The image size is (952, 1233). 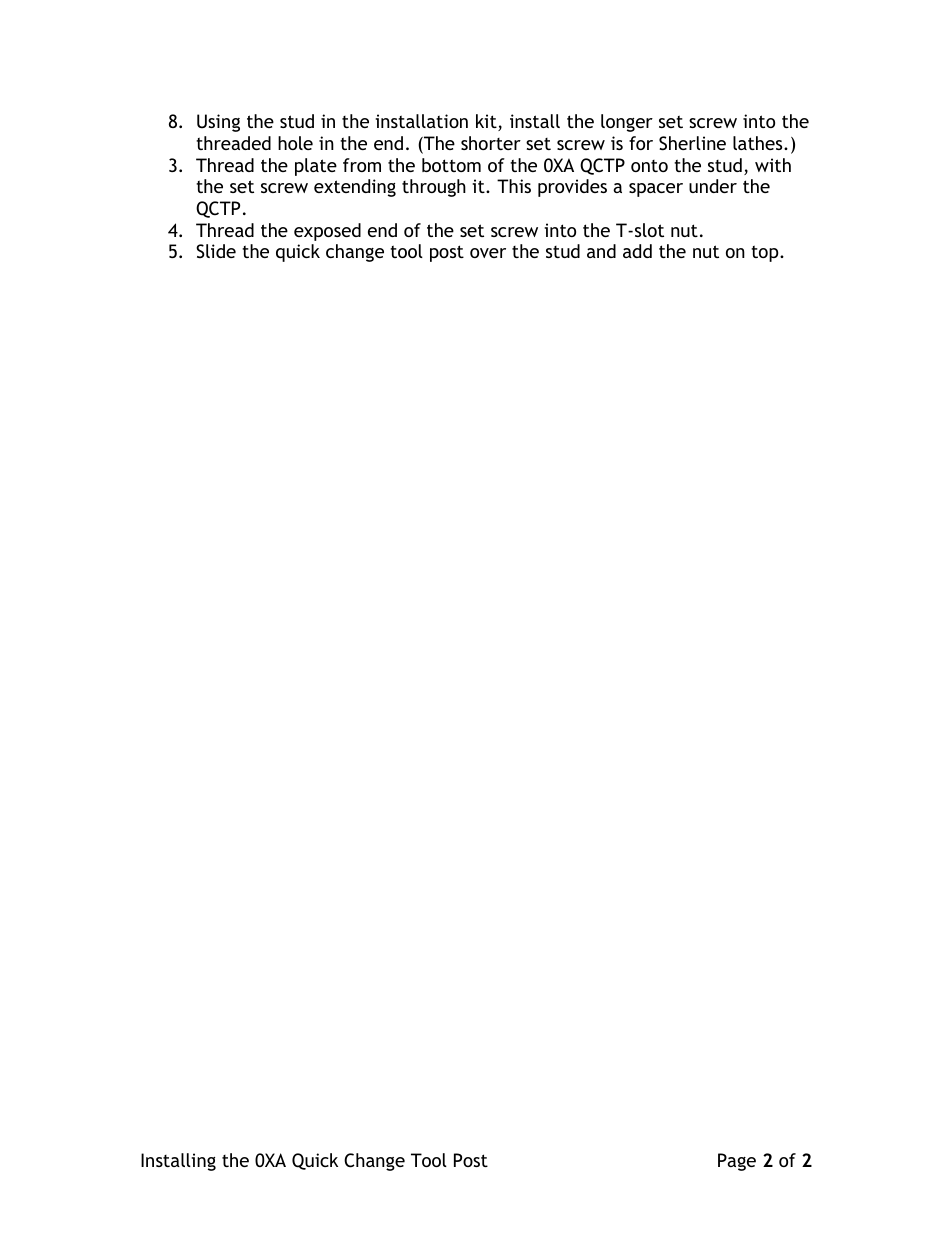 I want to click on Slide, so click(x=216, y=251).
